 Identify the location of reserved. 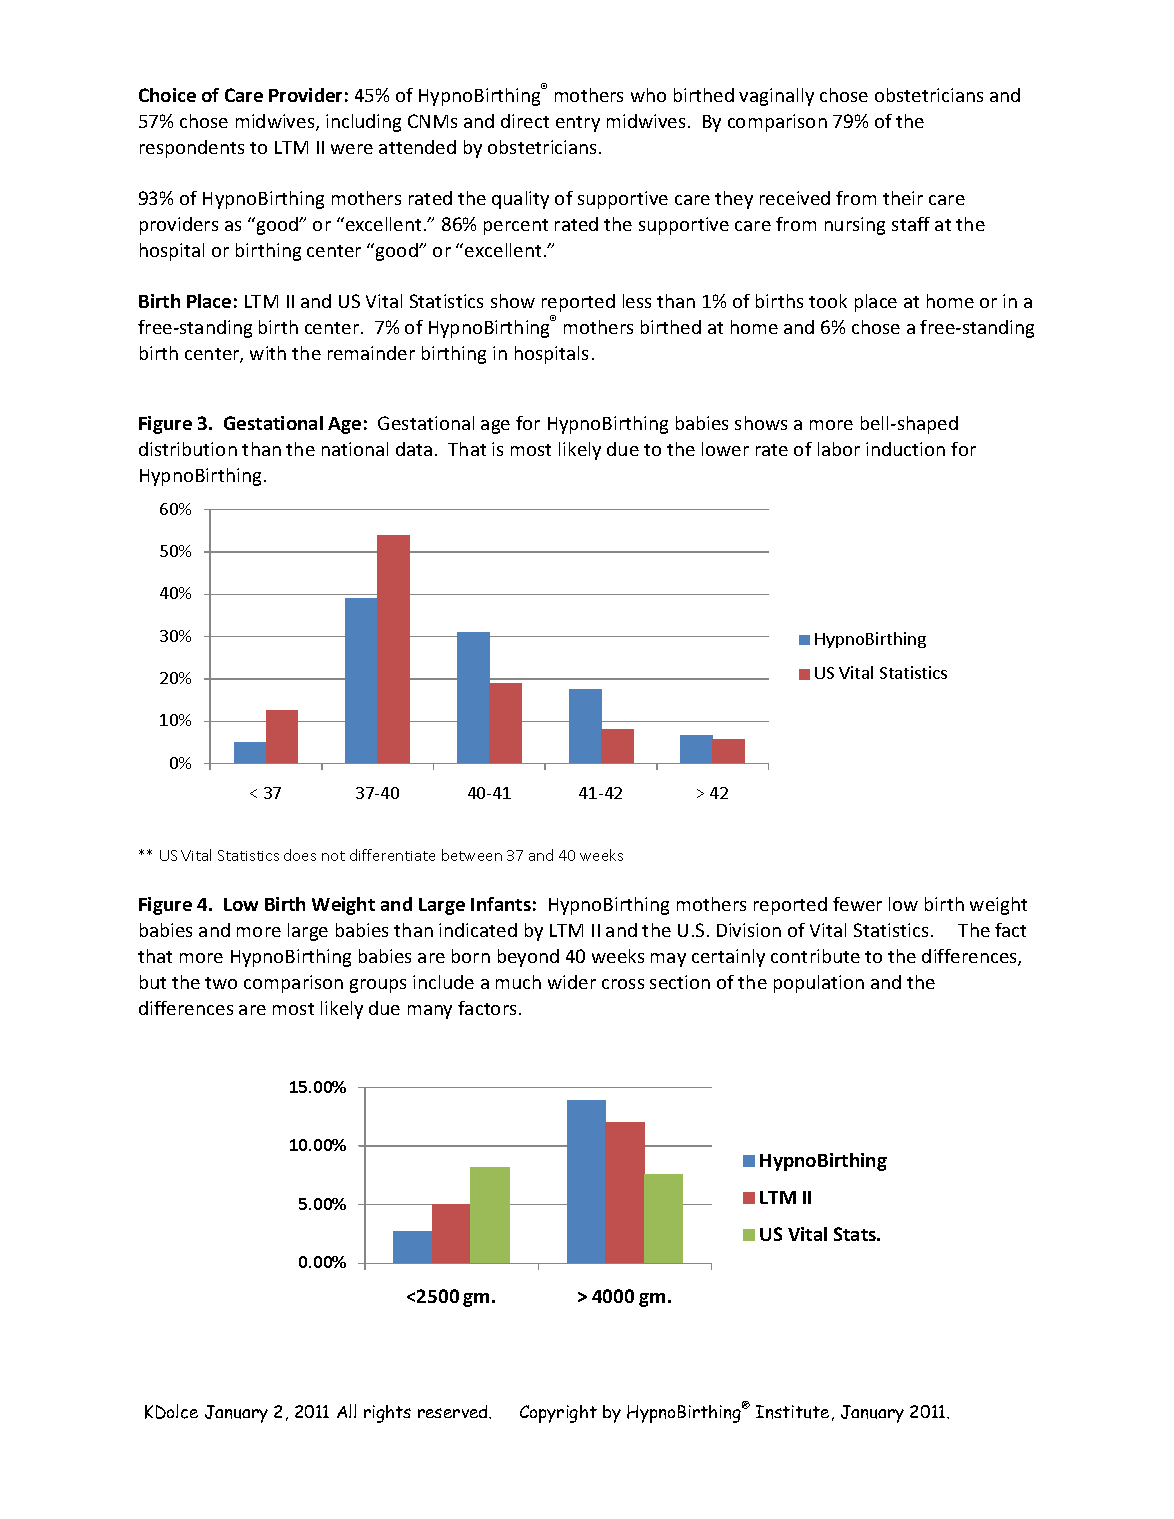
(454, 1412).
